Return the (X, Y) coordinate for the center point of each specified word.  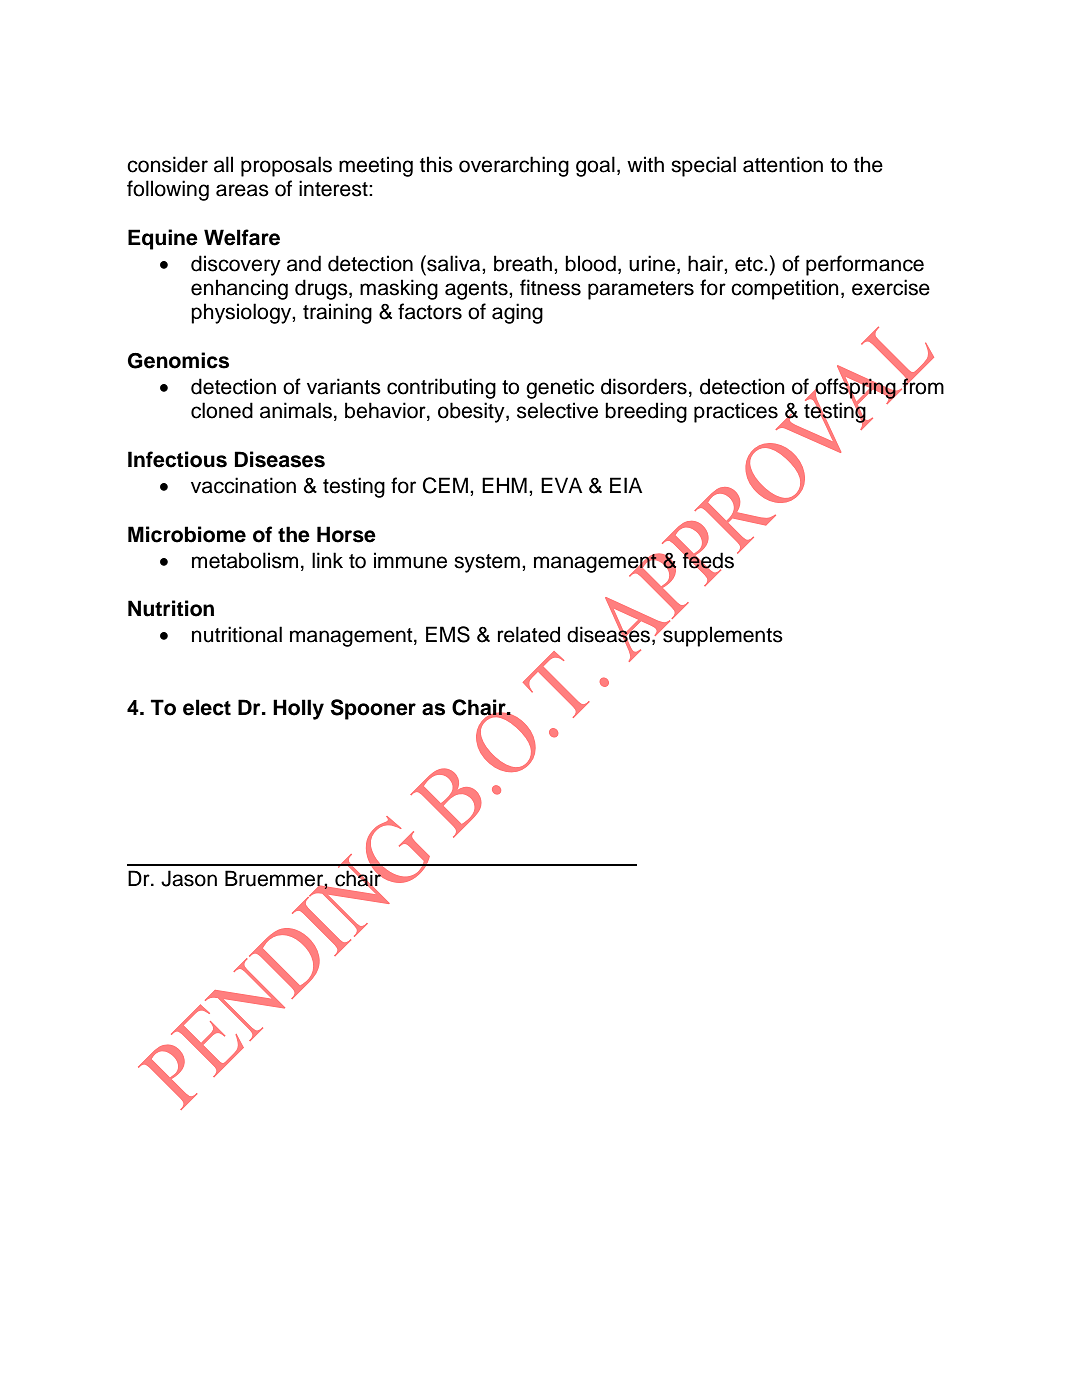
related (529, 634)
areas (242, 190)
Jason (189, 878)
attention (783, 164)
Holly (298, 709)
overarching (514, 166)
